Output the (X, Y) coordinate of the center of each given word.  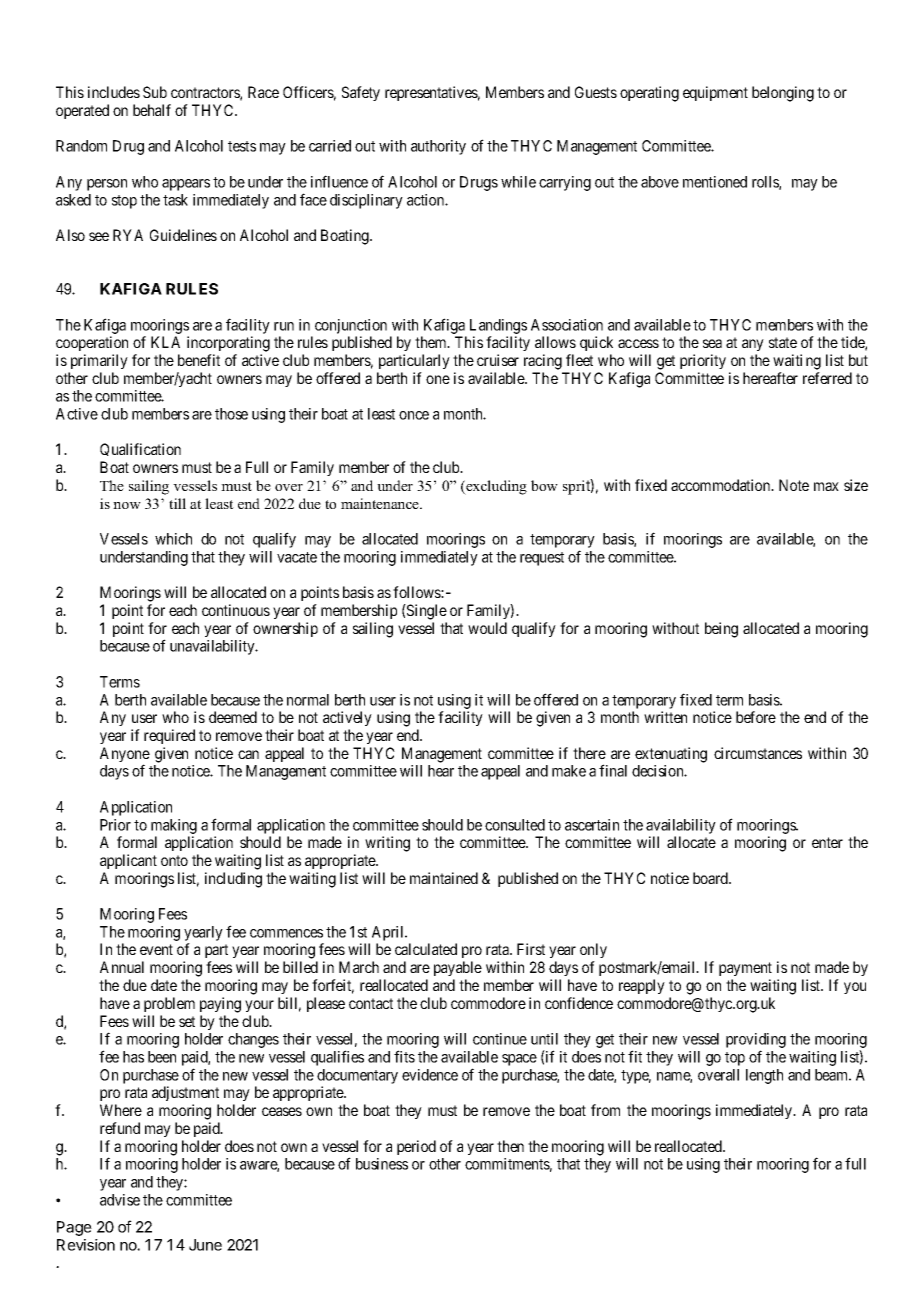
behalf (152, 110)
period (416, 1147)
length (764, 1076)
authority (438, 147)
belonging (783, 94)
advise (120, 1200)
